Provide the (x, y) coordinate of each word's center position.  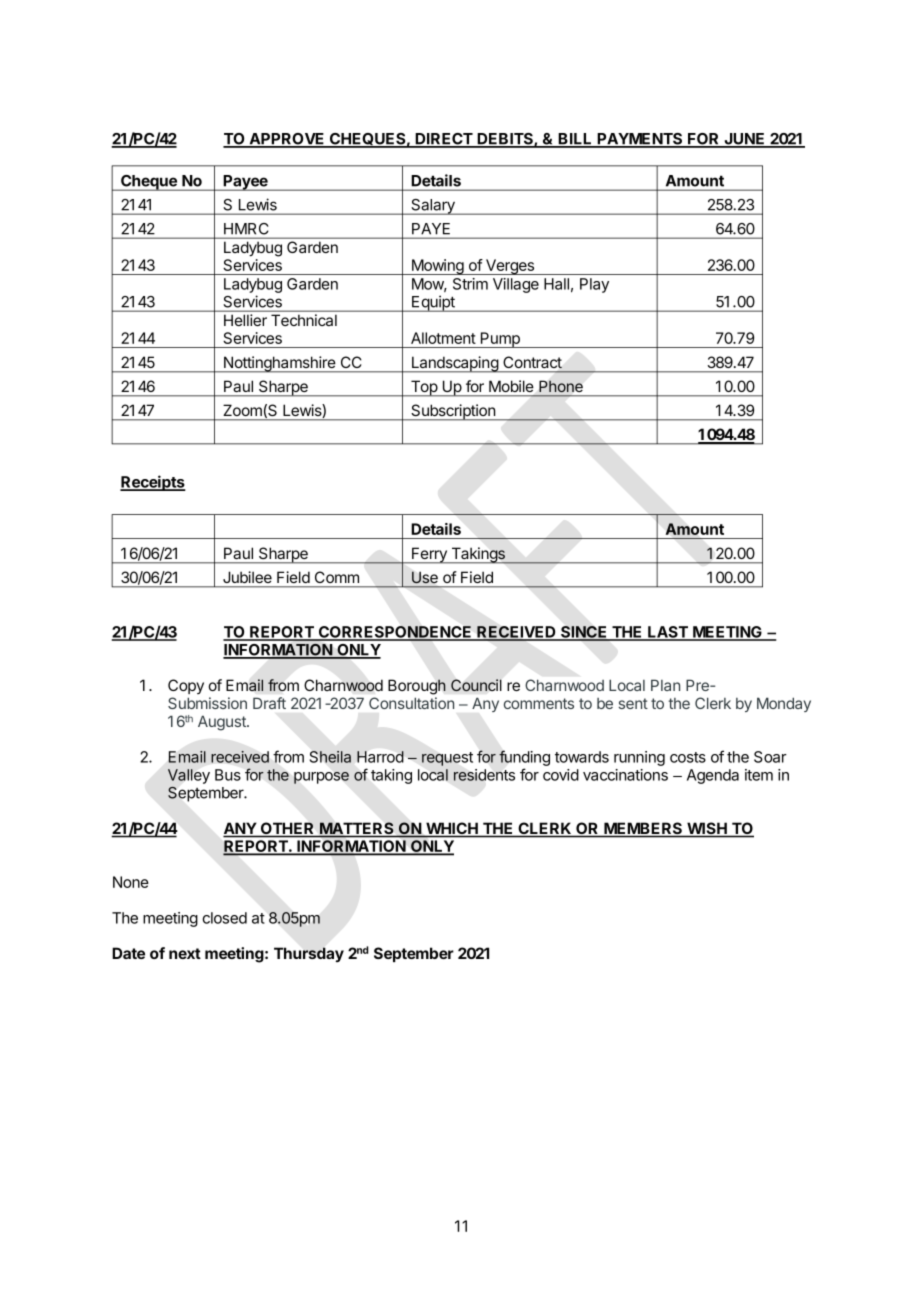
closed (224, 918)
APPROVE (287, 140)
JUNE (744, 140)
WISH (707, 829)
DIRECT (444, 140)
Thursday (309, 954)
